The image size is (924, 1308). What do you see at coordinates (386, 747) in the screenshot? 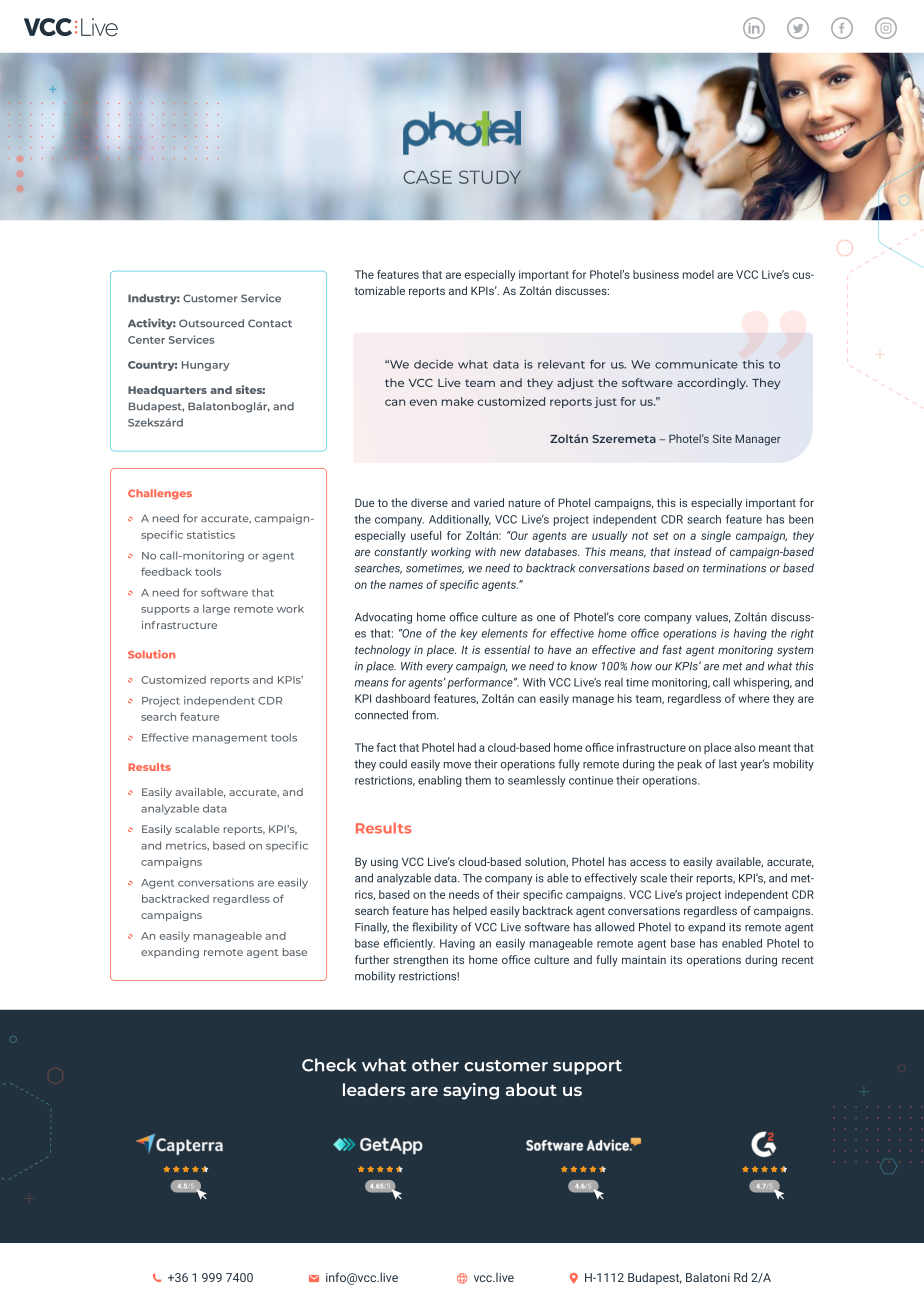
I see `fact` at bounding box center [386, 747].
